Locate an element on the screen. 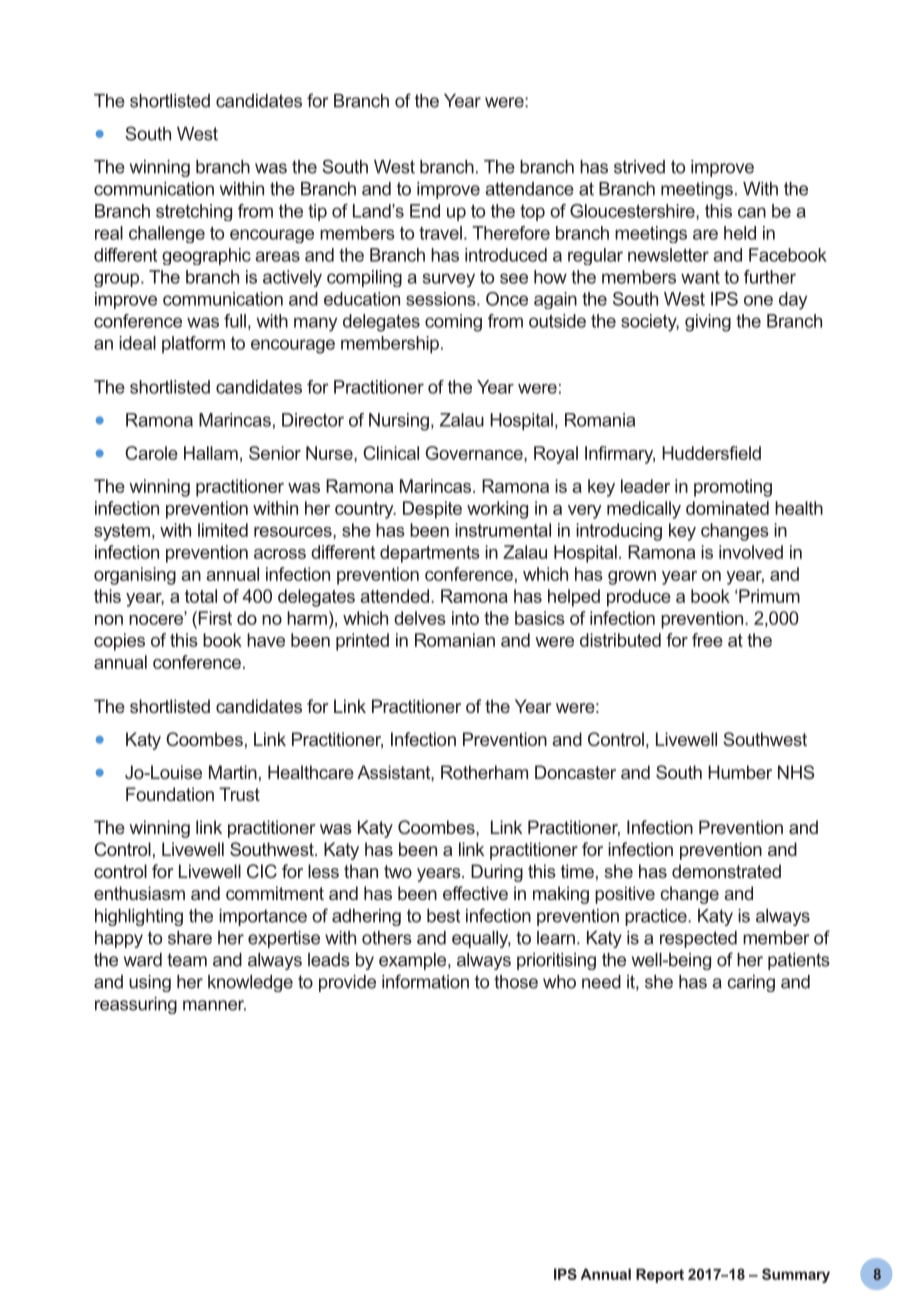  caring is located at coordinates (751, 983).
